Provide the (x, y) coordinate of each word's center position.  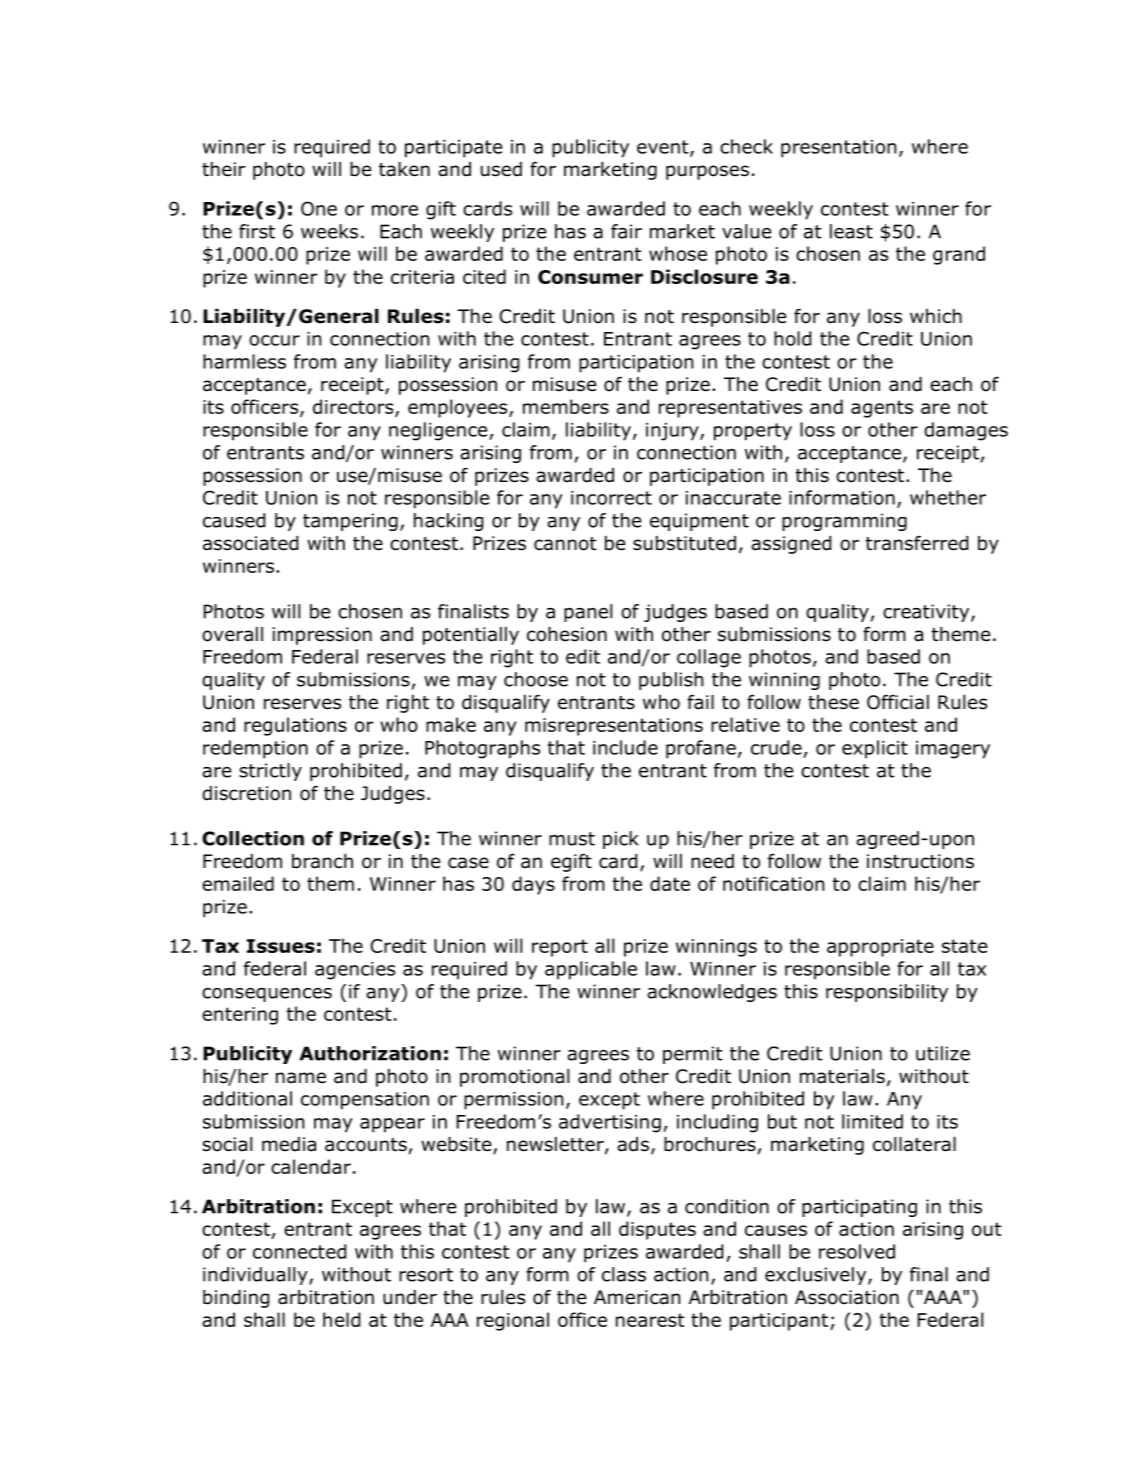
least (851, 231)
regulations (295, 726)
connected (299, 1251)
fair (626, 231)
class (624, 1274)
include (625, 747)
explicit (875, 749)
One (319, 208)
